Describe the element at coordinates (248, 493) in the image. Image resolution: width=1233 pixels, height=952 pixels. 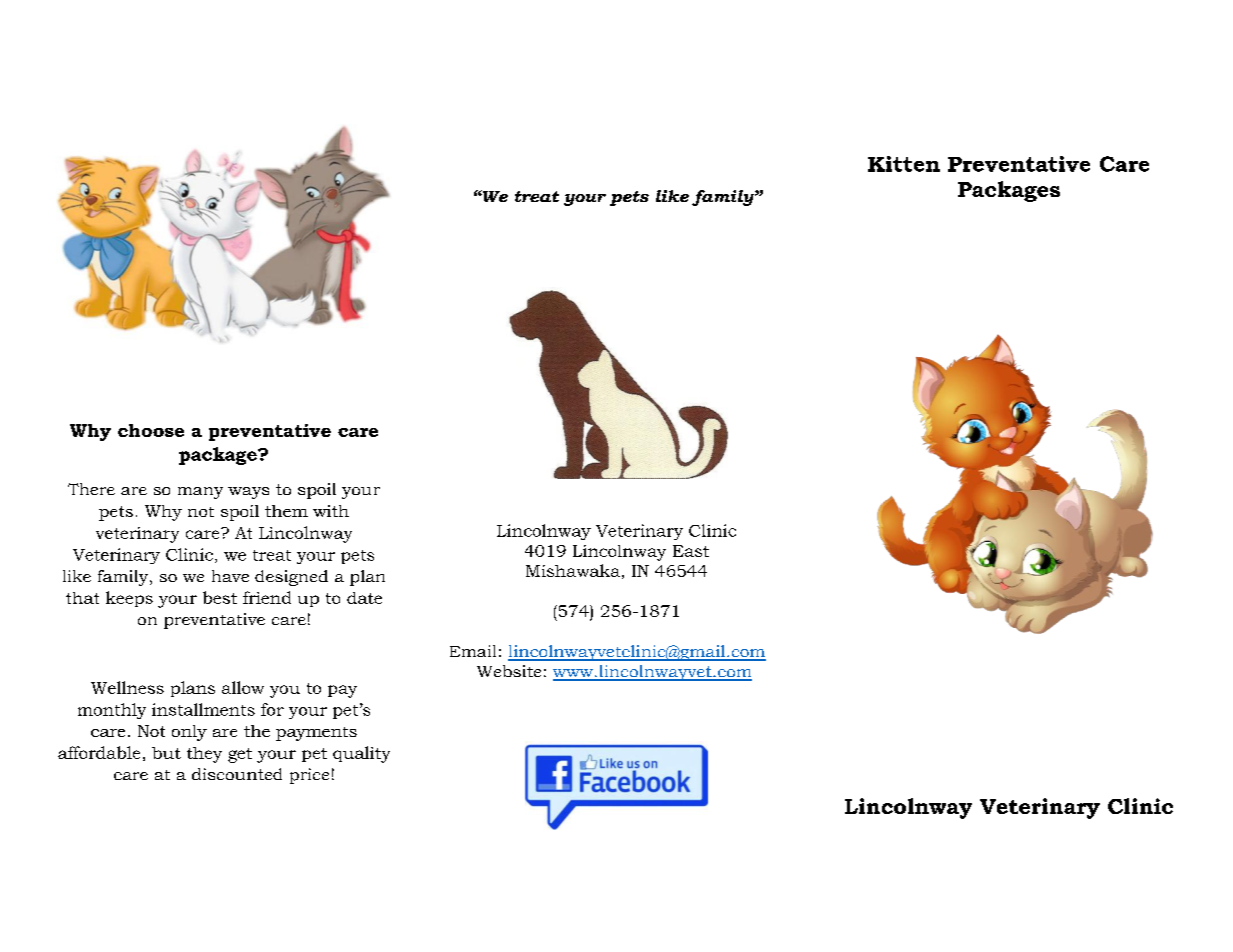
I see `ways` at that location.
